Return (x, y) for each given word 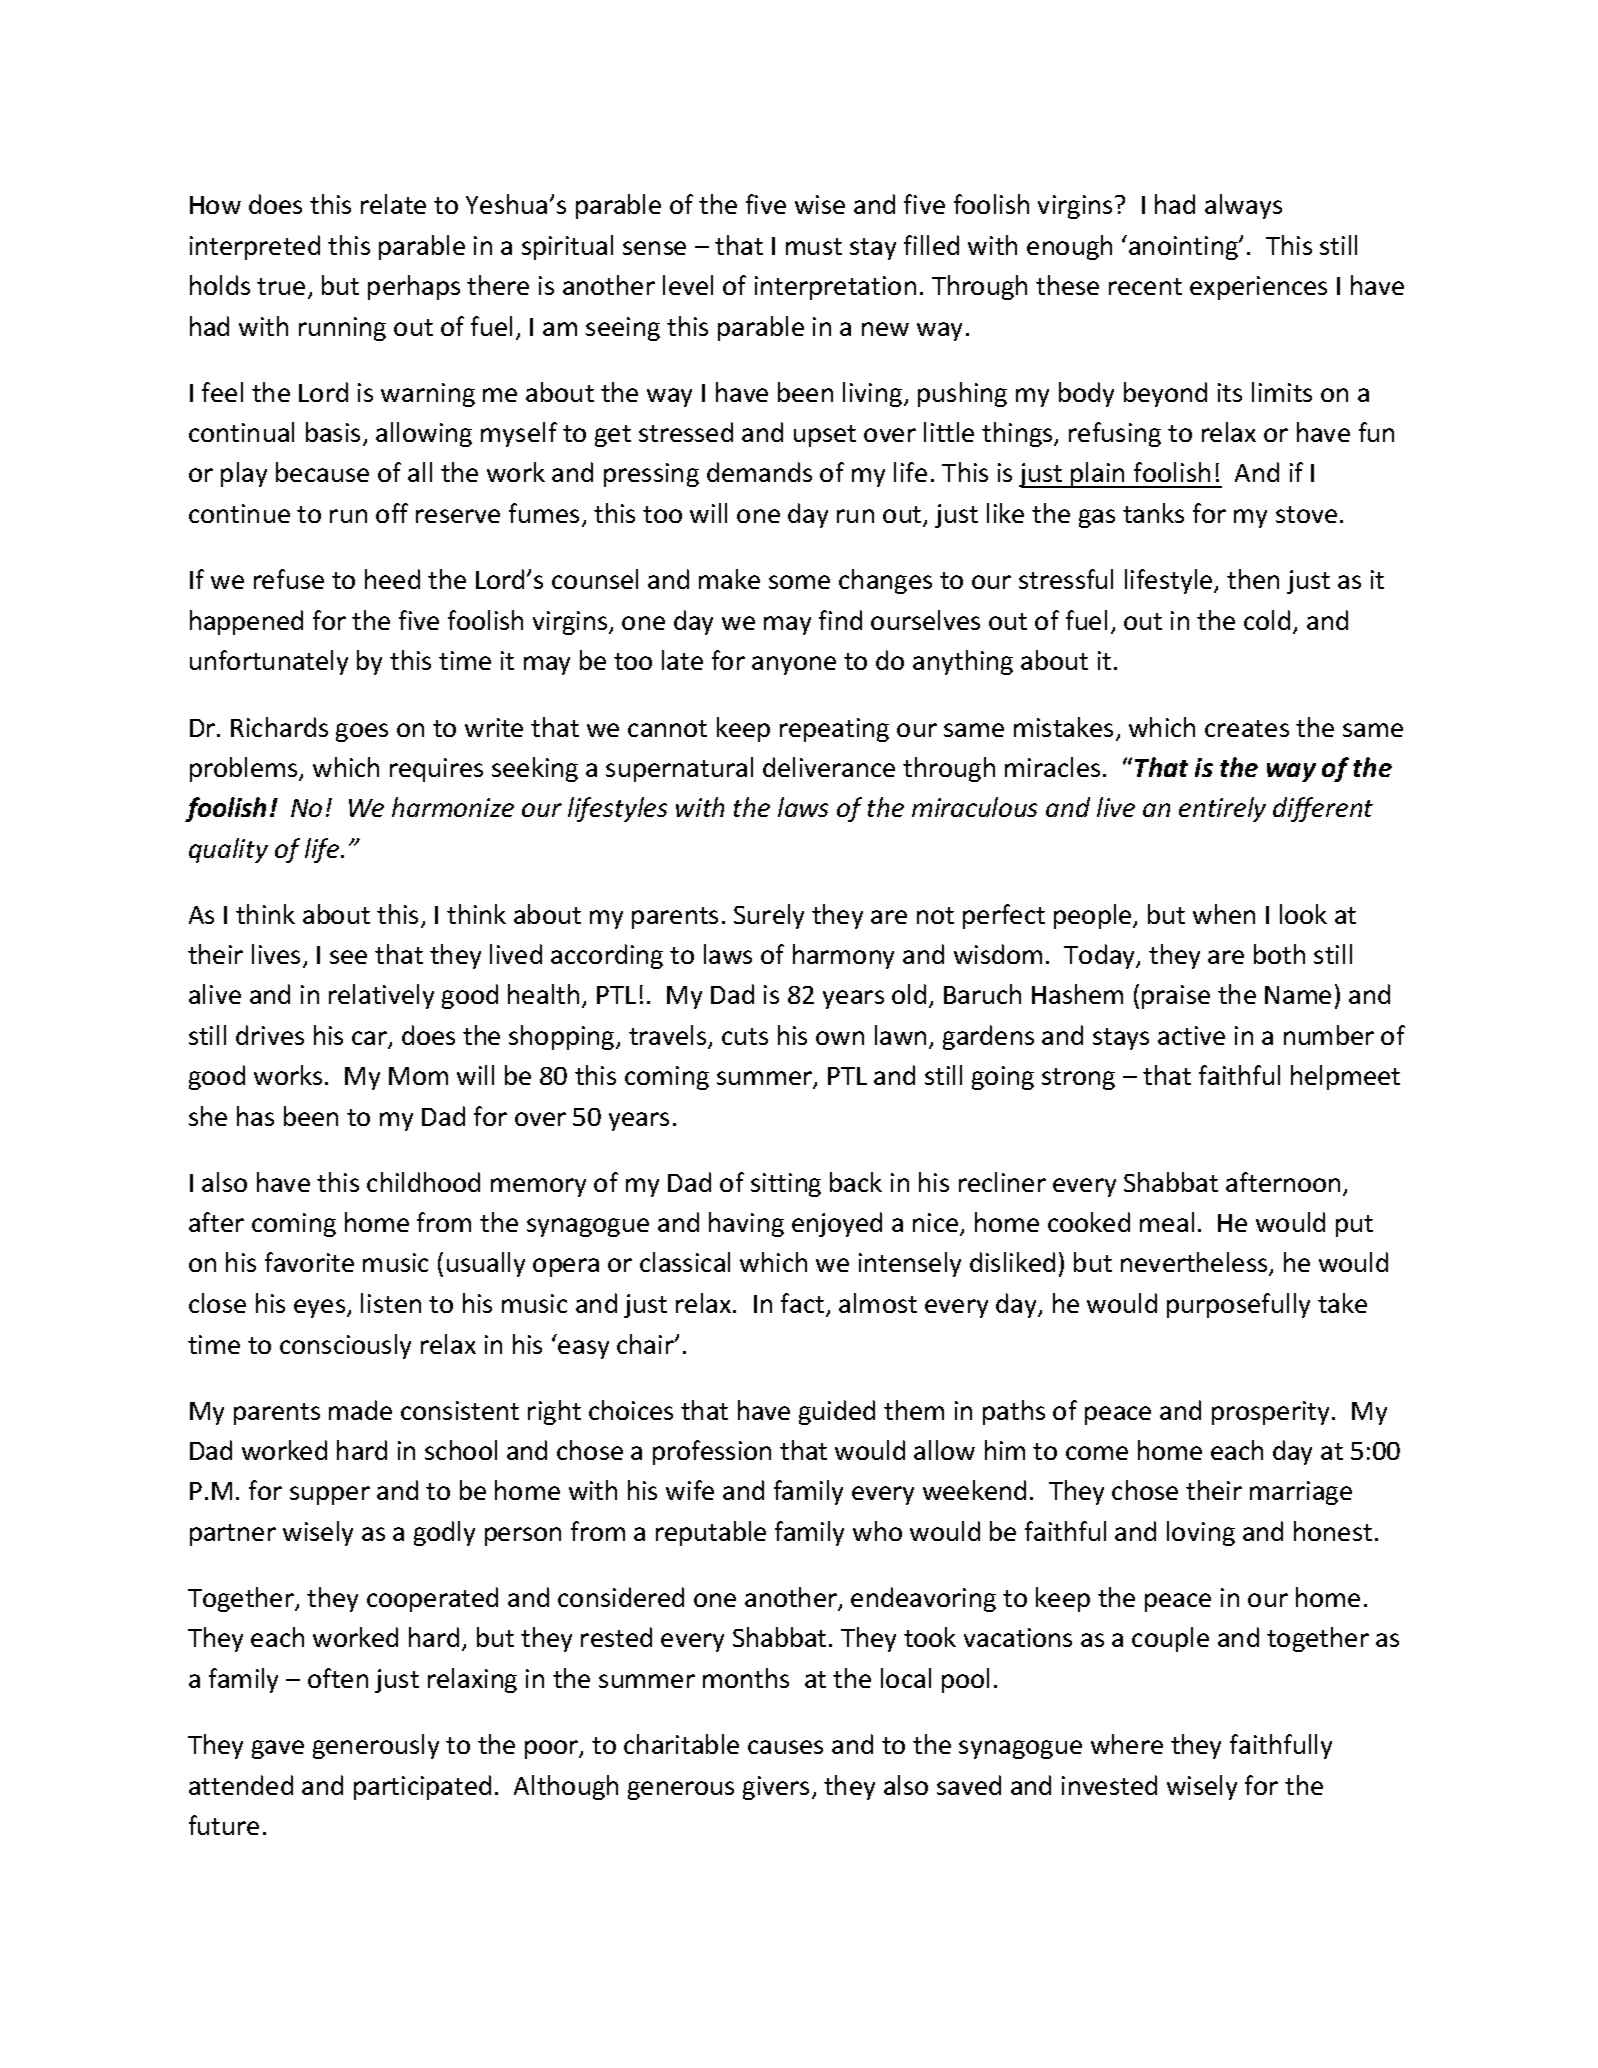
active (1191, 1035)
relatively (381, 996)
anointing (1185, 248)
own (840, 1038)
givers (776, 1788)
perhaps (414, 287)
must (814, 246)
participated (422, 1787)
